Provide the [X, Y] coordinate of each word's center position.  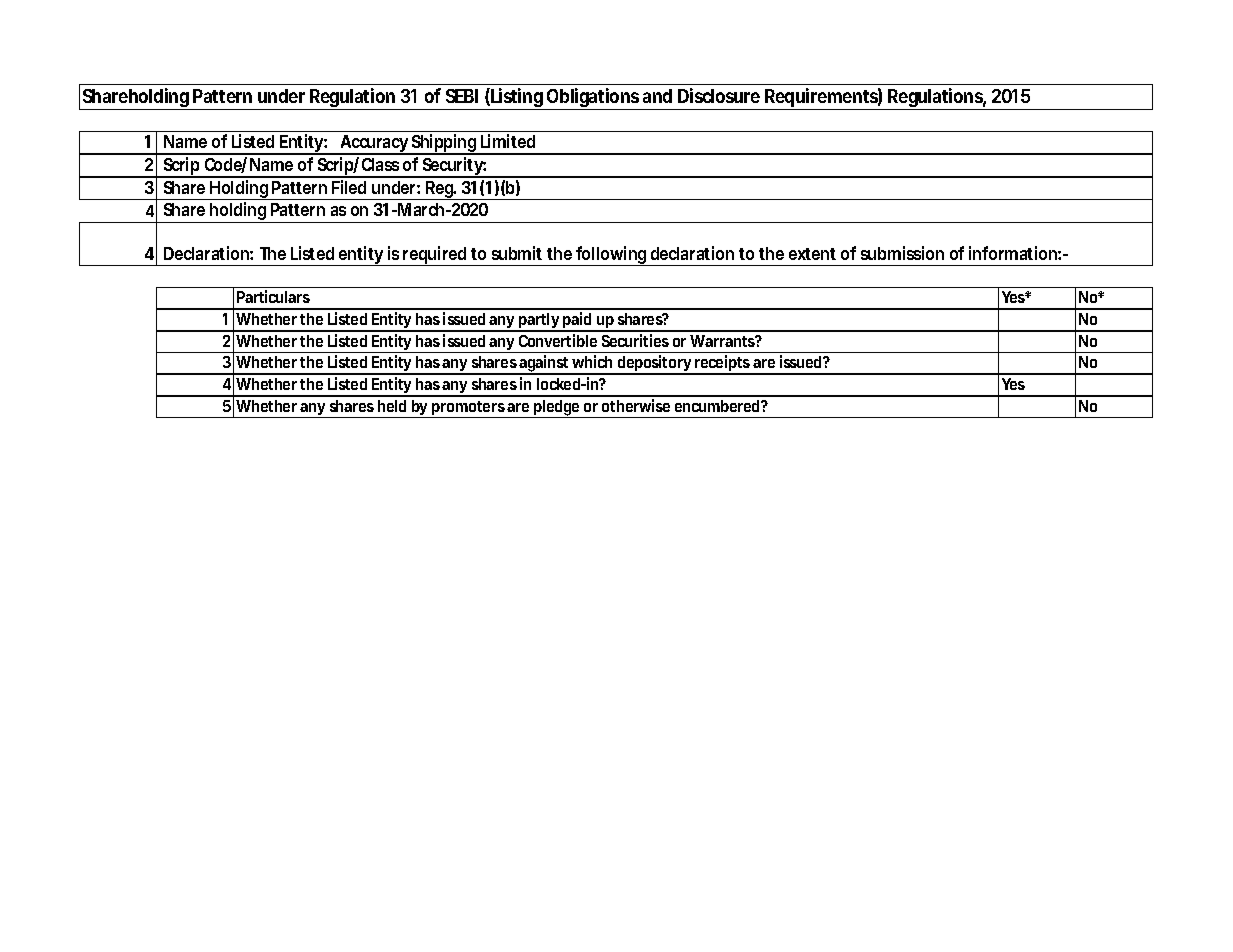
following [611, 256]
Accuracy [374, 145]
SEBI [462, 96]
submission [902, 253]
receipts [723, 365]
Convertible [558, 340]
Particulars [273, 296]
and [657, 96]
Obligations [593, 99]
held [392, 406]
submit [517, 253]
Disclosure [719, 95]
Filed [349, 187]
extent [812, 254]
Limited [508, 141]
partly [539, 322]
